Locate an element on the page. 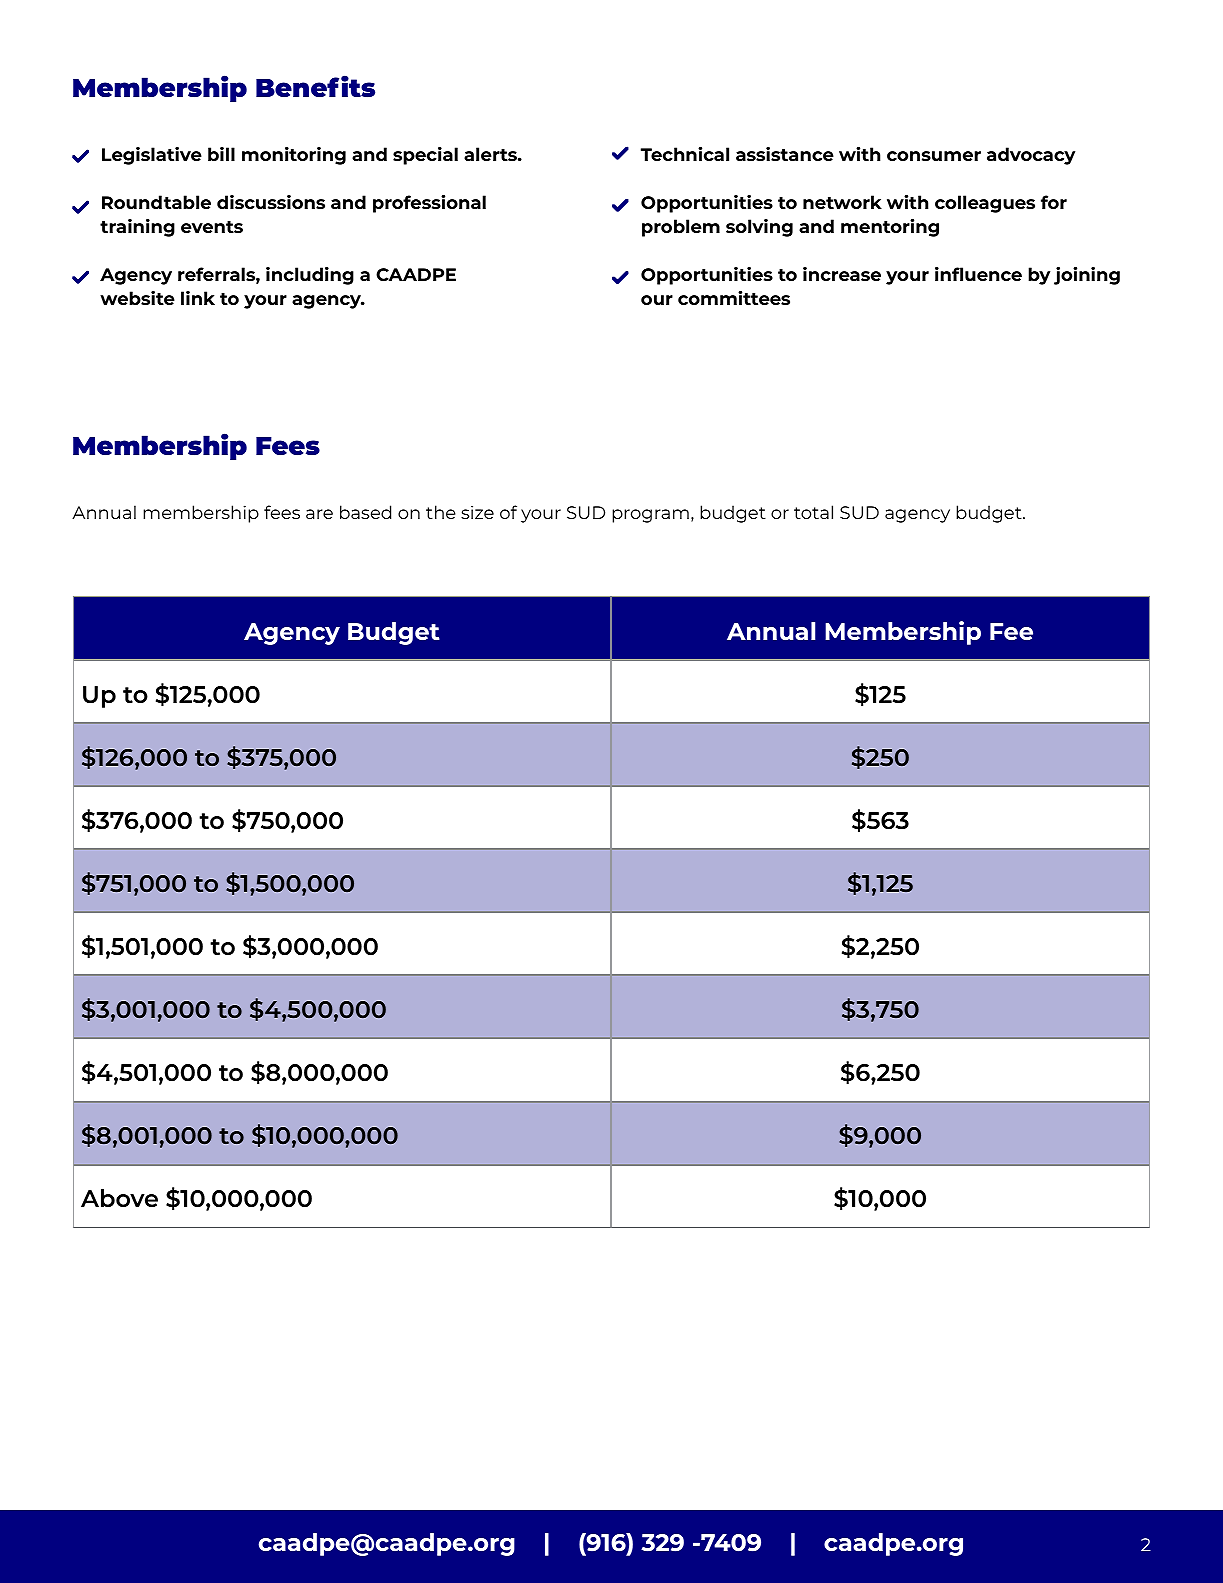 Image resolution: width=1223 pixels, height=1583 pixels. program is located at coordinates (650, 516).
